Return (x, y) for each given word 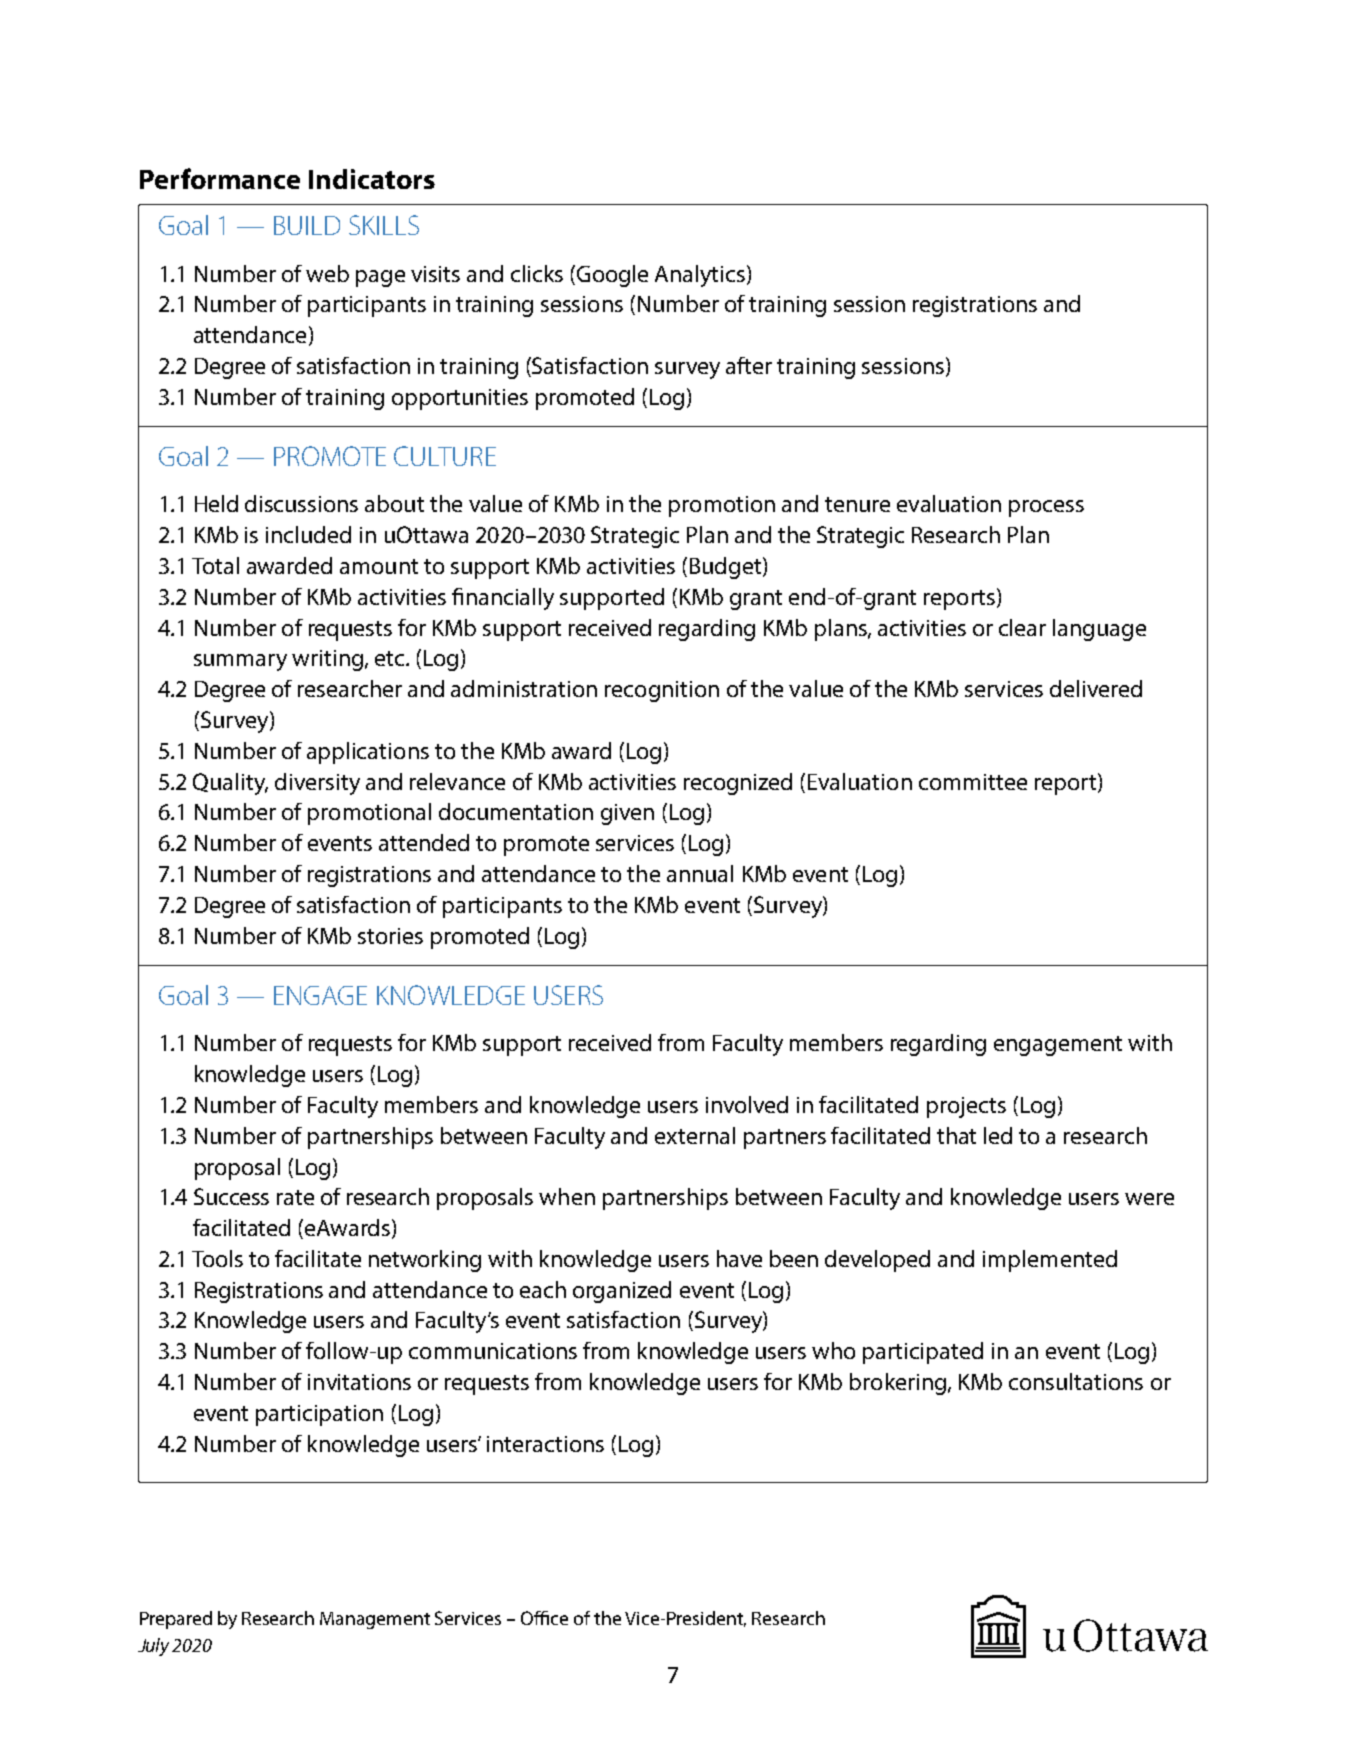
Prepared (176, 1620)
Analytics (701, 276)
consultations (1076, 1381)
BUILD (307, 225)
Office (544, 1618)
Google (612, 276)
